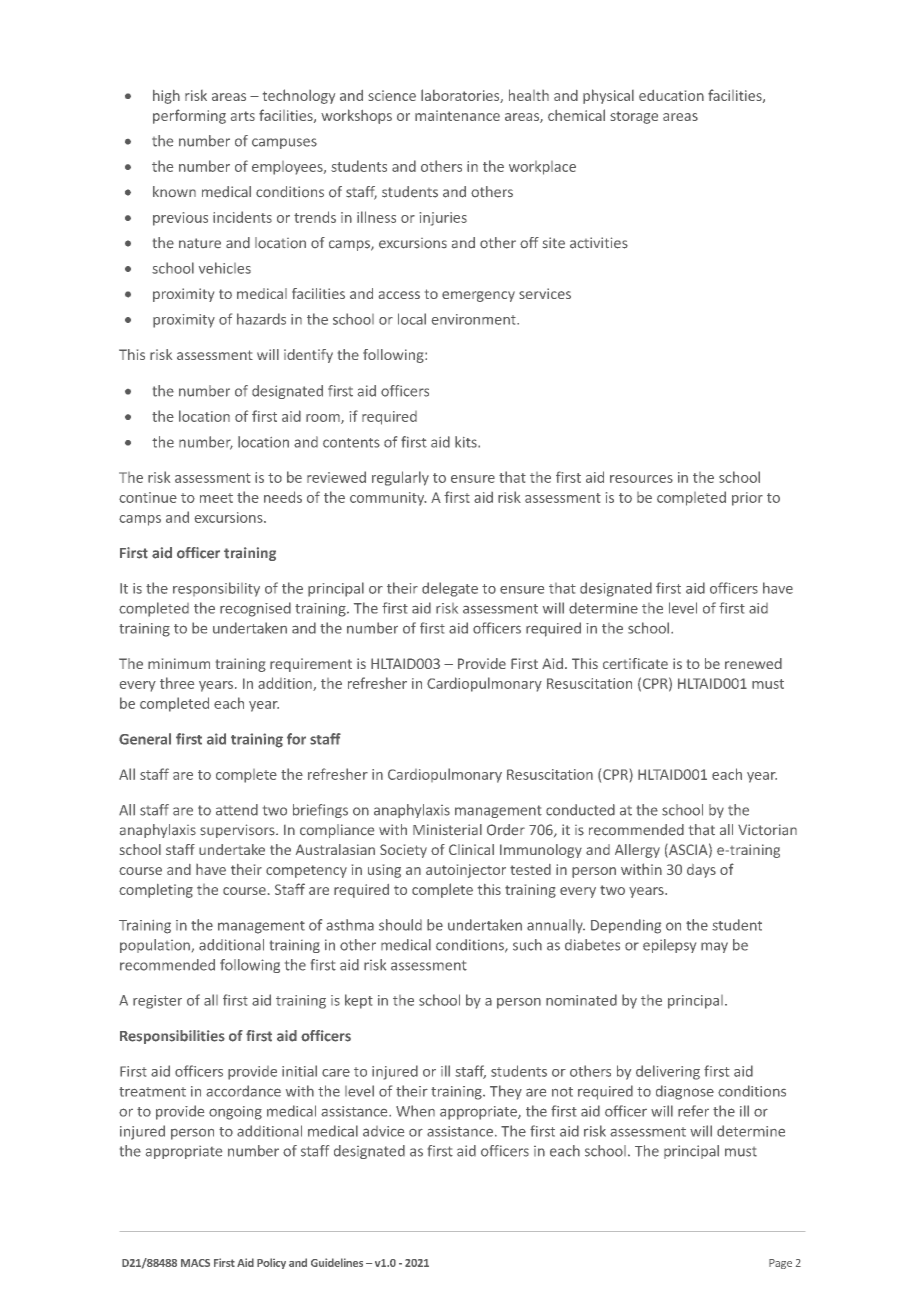 The image size is (924, 1309). Describe the element at coordinates (714, 947) in the screenshot. I see `may` at that location.
